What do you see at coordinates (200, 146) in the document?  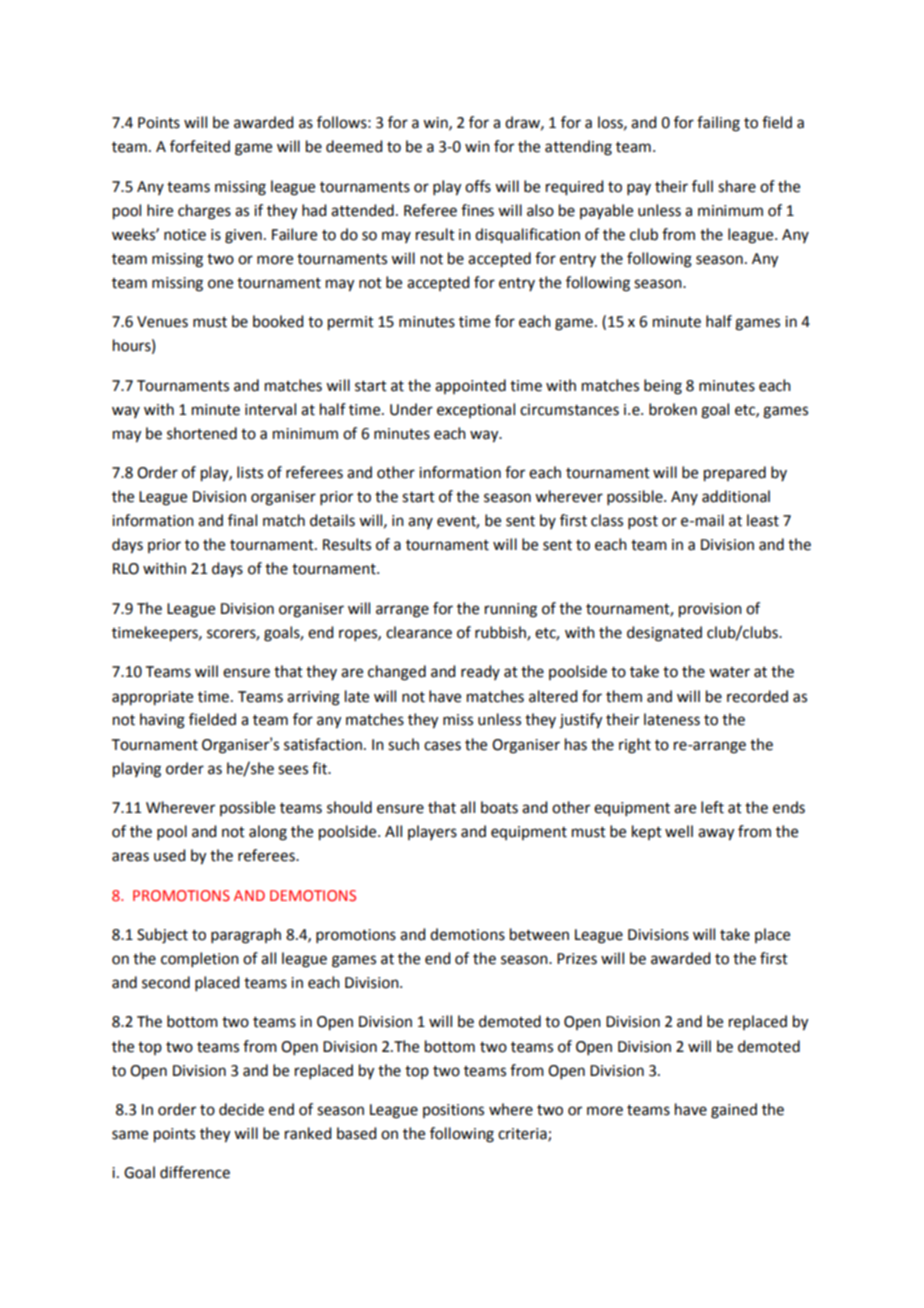 I see `forfeited` at bounding box center [200, 146].
